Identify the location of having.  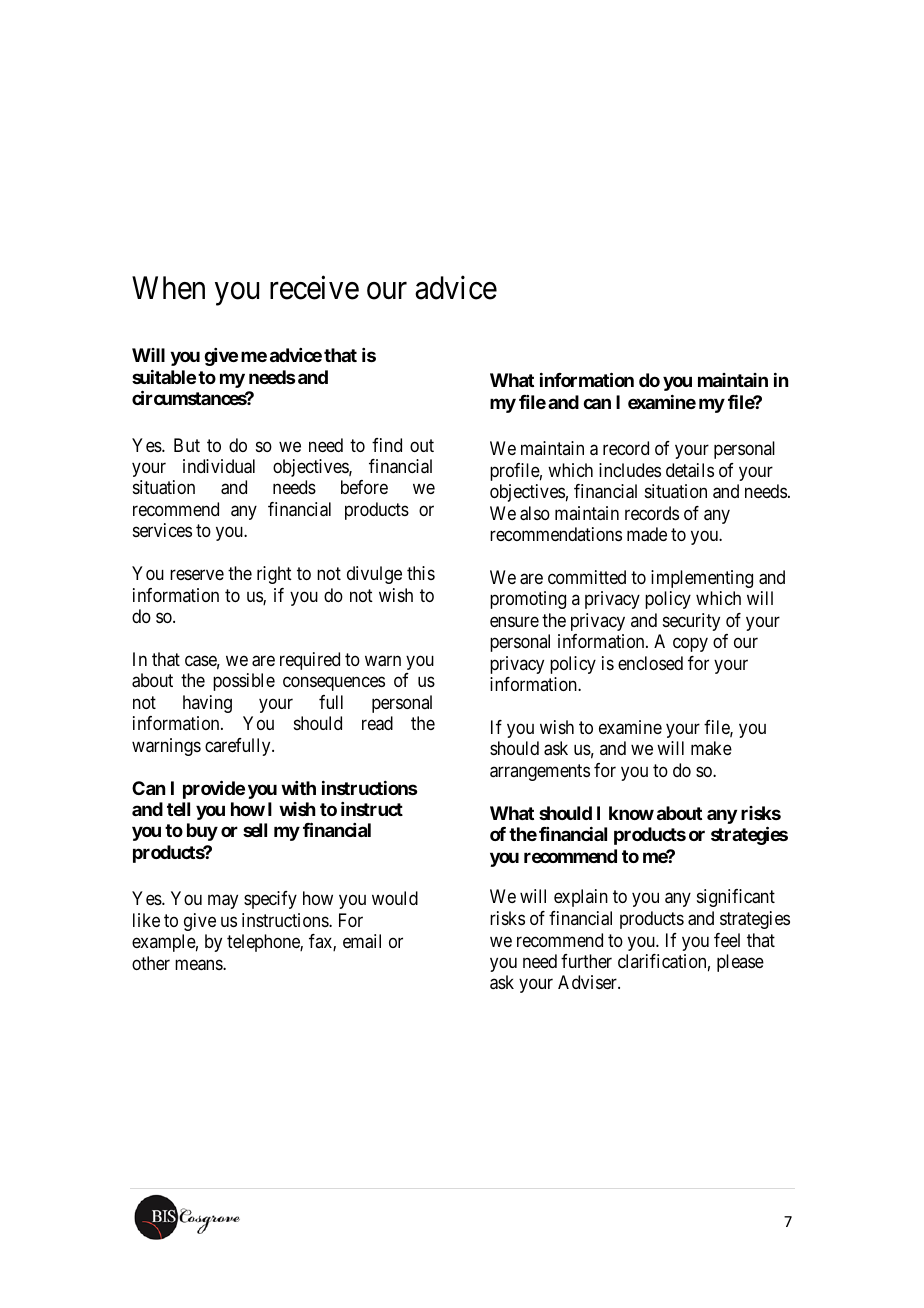
(207, 704).
